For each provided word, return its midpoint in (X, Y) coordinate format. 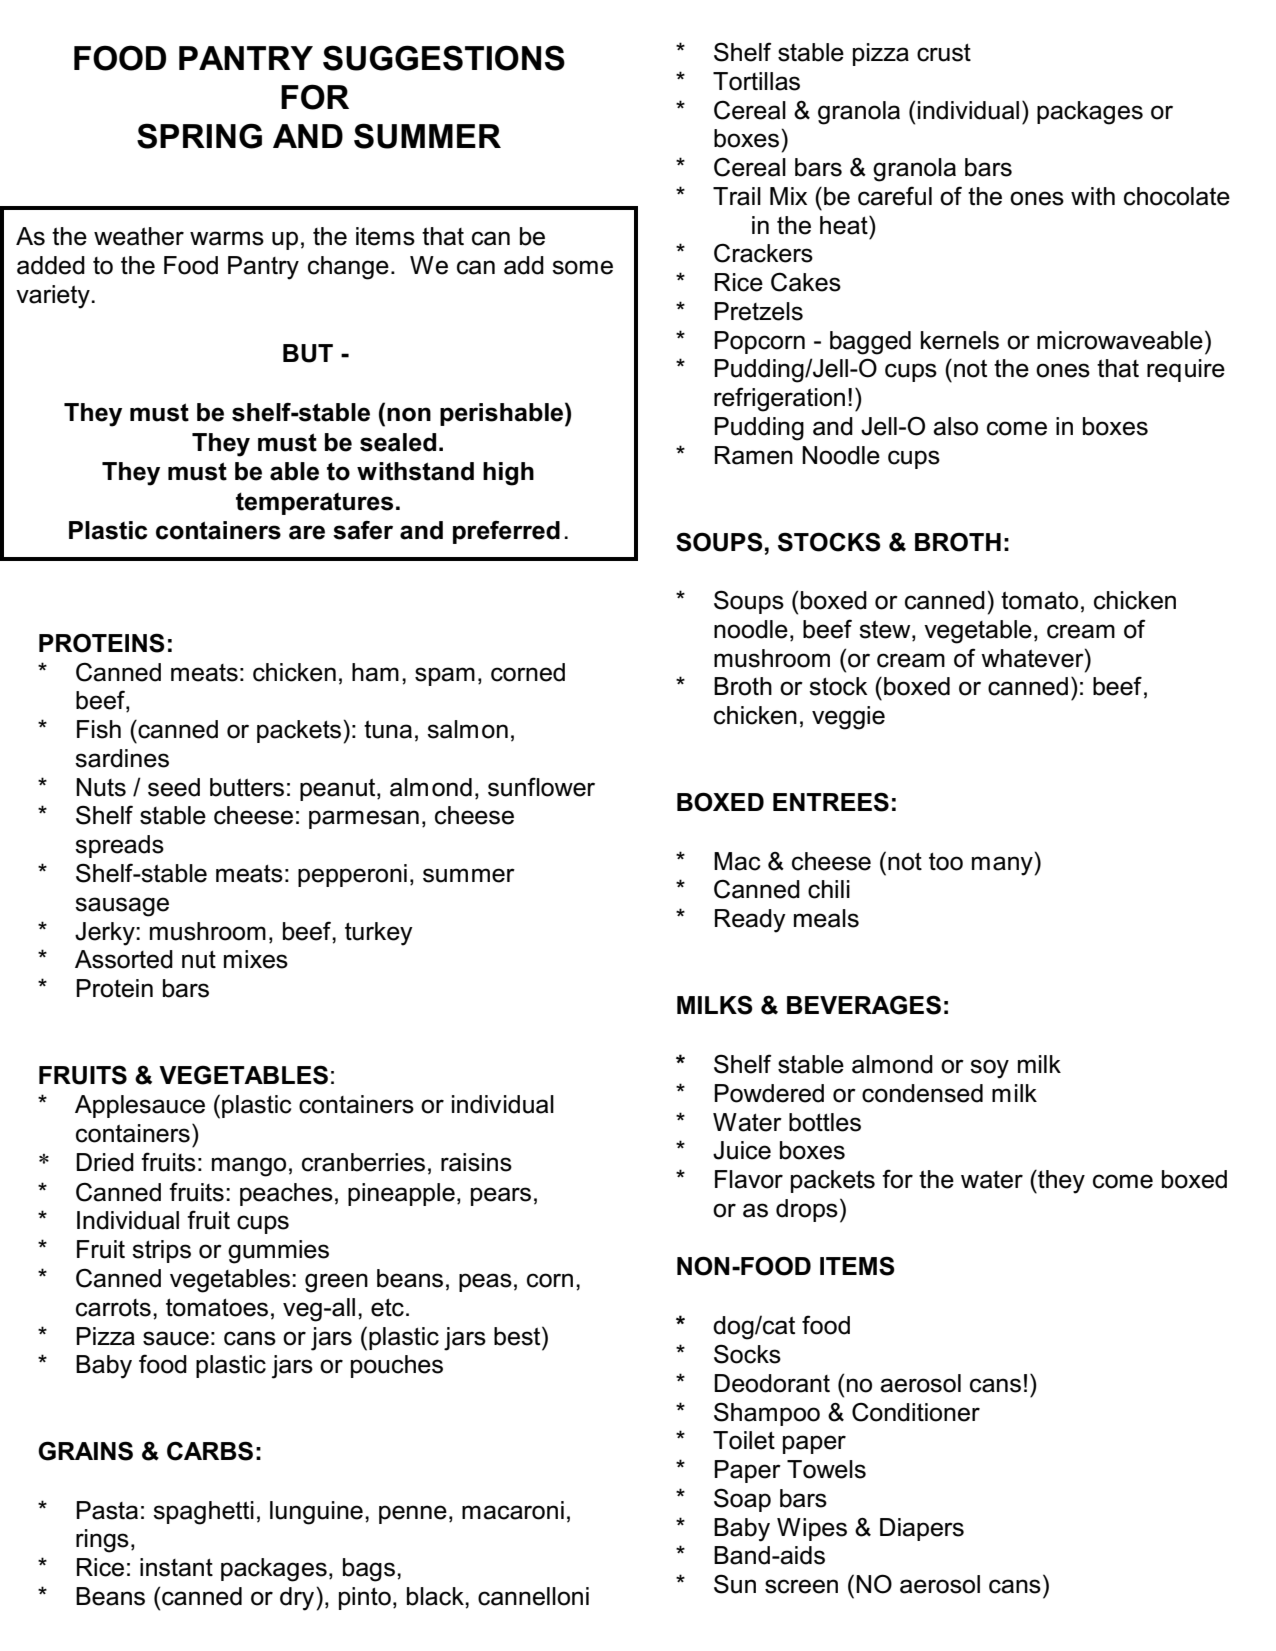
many (1002, 866)
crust (944, 52)
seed (174, 787)
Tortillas (756, 81)
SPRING (199, 136)
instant (176, 1567)
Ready (750, 921)
